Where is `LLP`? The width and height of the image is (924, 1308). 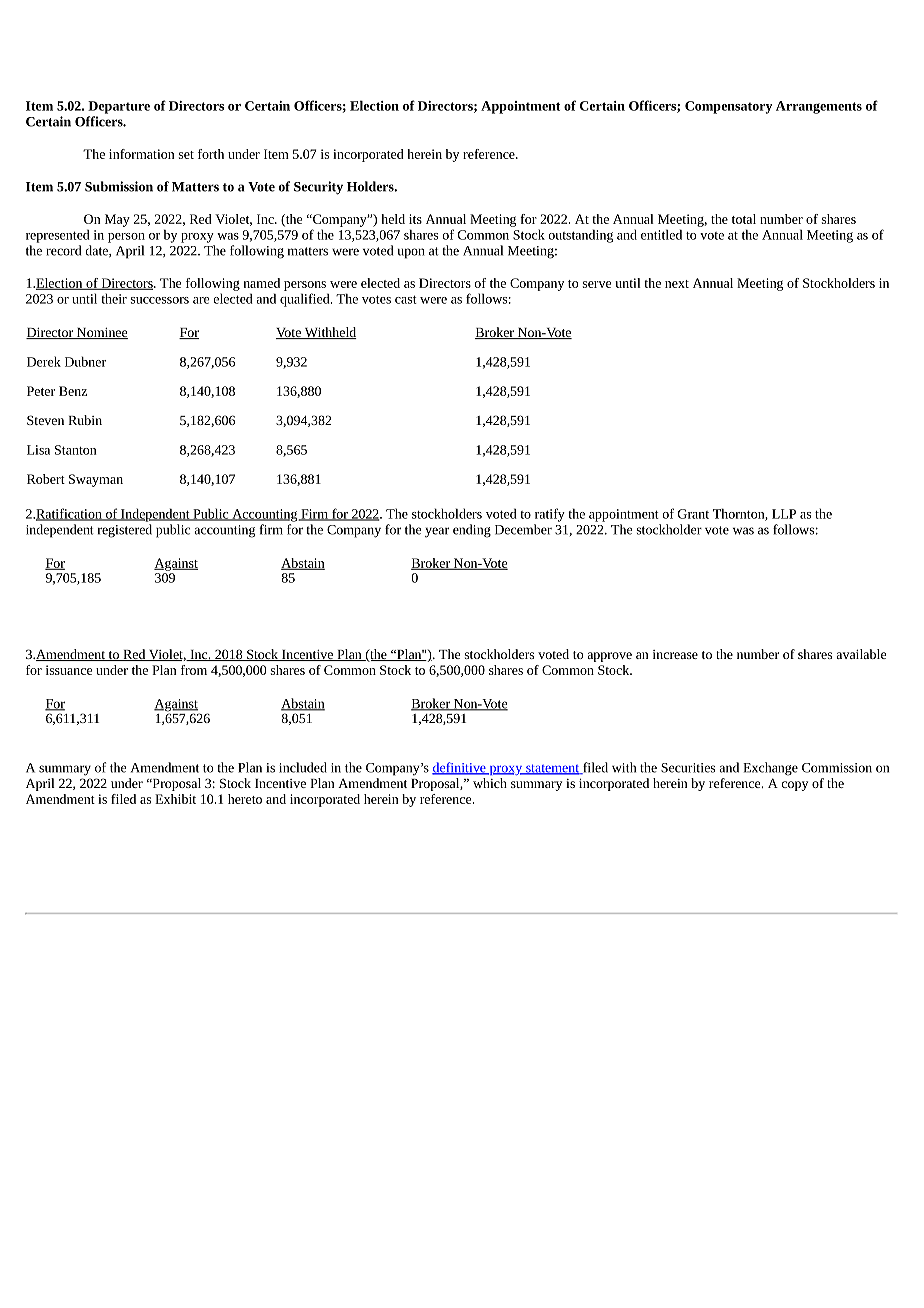
LLP is located at coordinates (784, 514).
